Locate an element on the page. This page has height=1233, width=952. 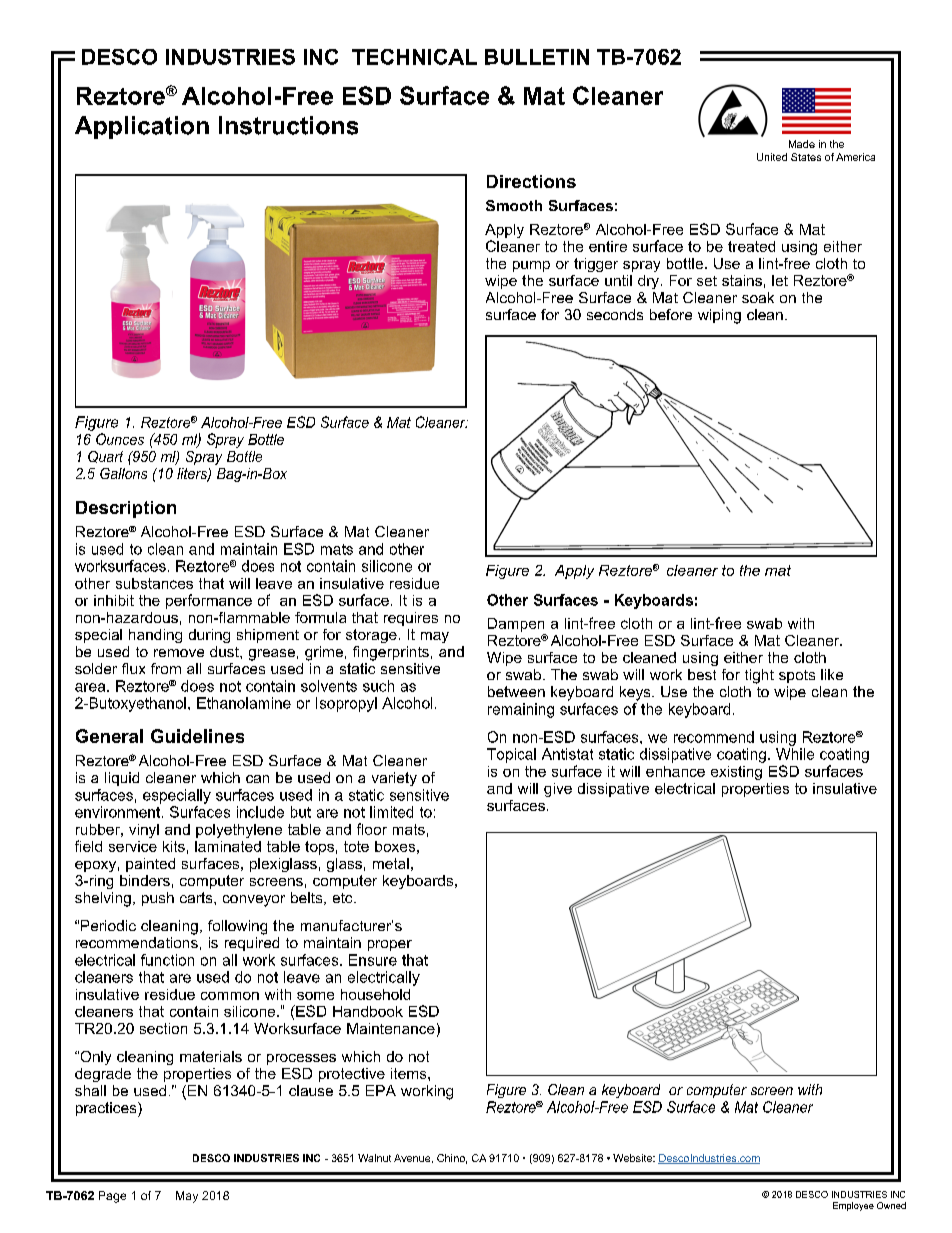
Made is located at coordinates (802, 144).
